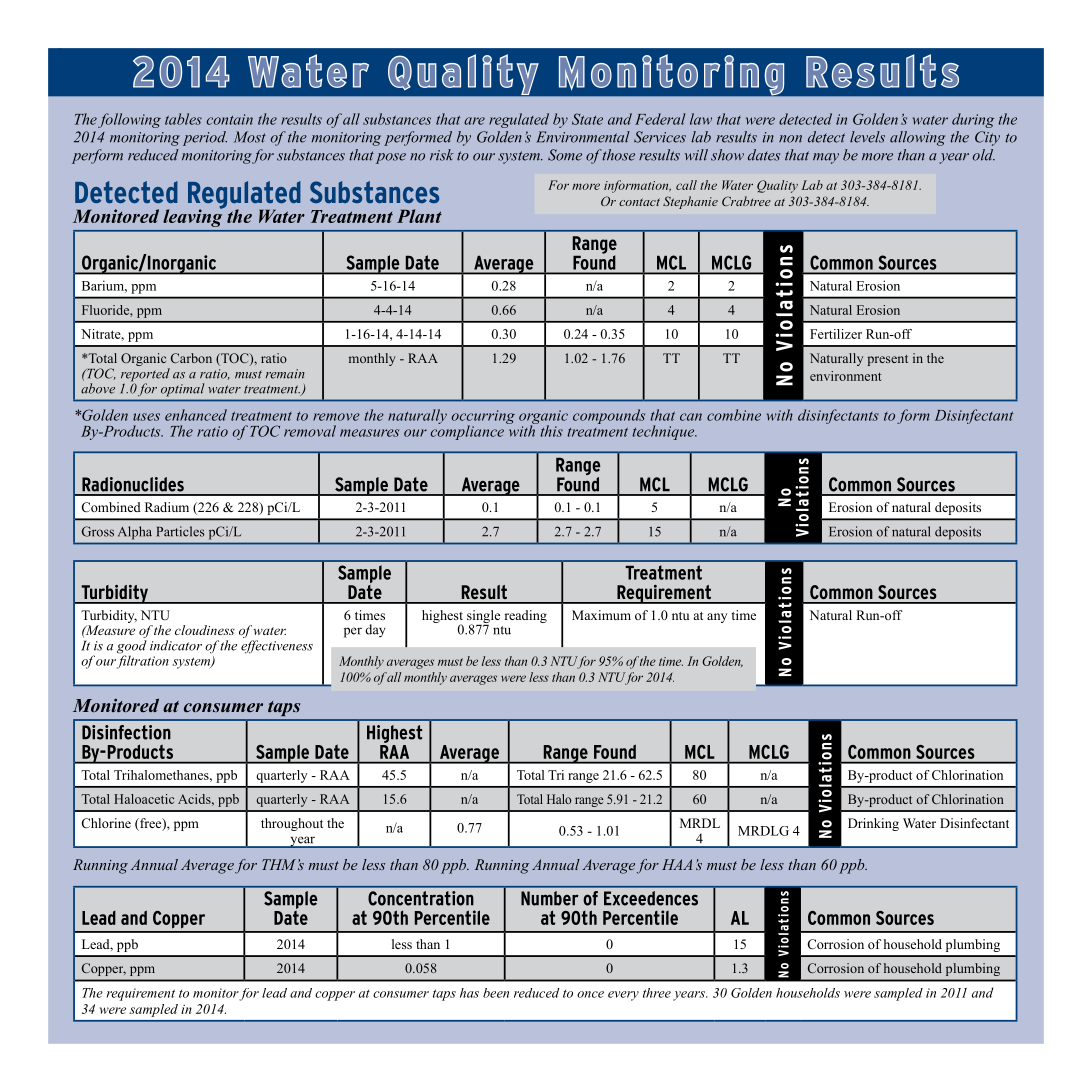 The height and width of the document is (1092, 1092). Describe the element at coordinates (469, 993) in the document. I see `has` at that location.
